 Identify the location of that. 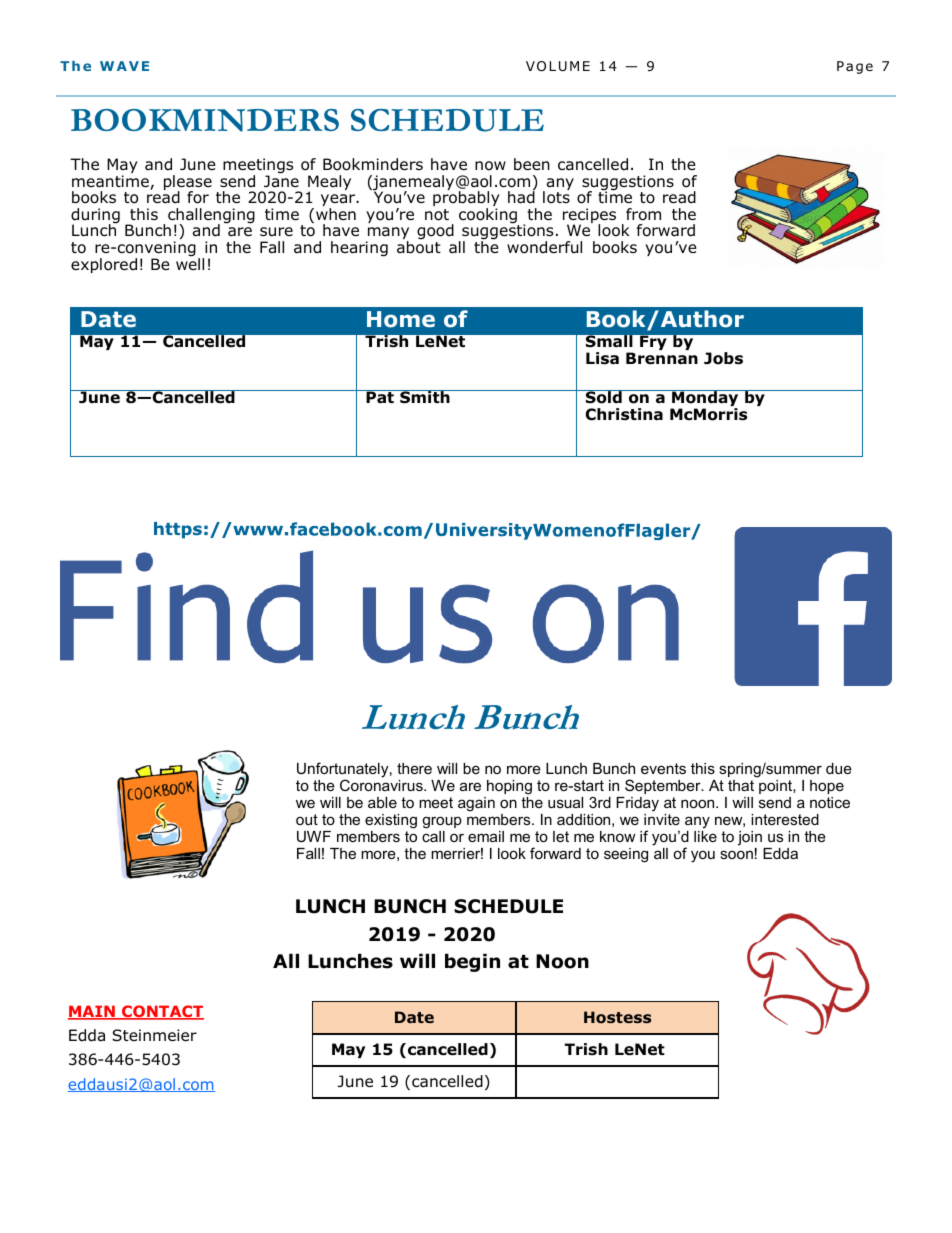
(741, 785).
